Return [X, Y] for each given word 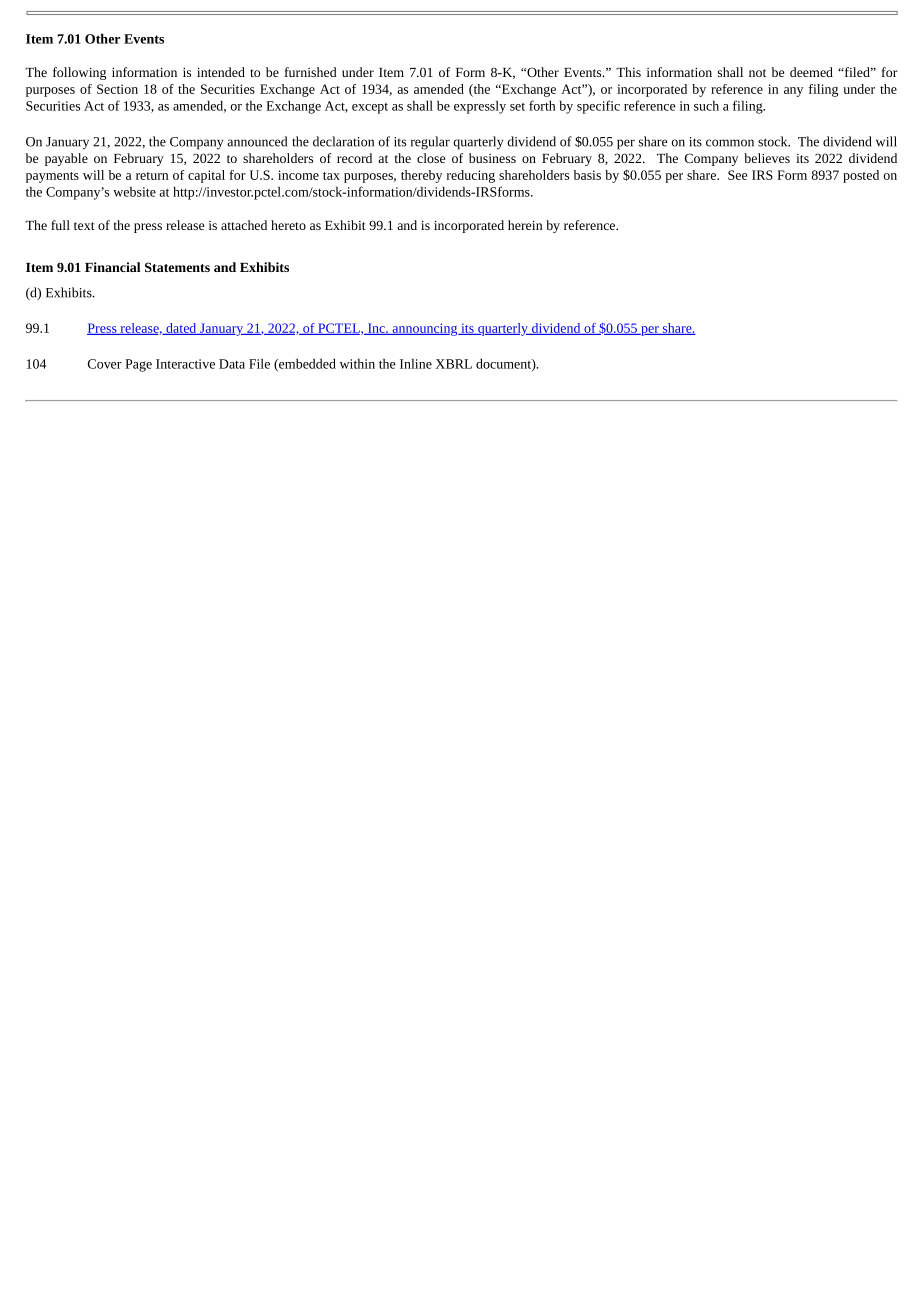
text [84, 226]
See [737, 175]
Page [138, 365]
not [757, 73]
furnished [311, 72]
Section [117, 89]
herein [525, 225]
